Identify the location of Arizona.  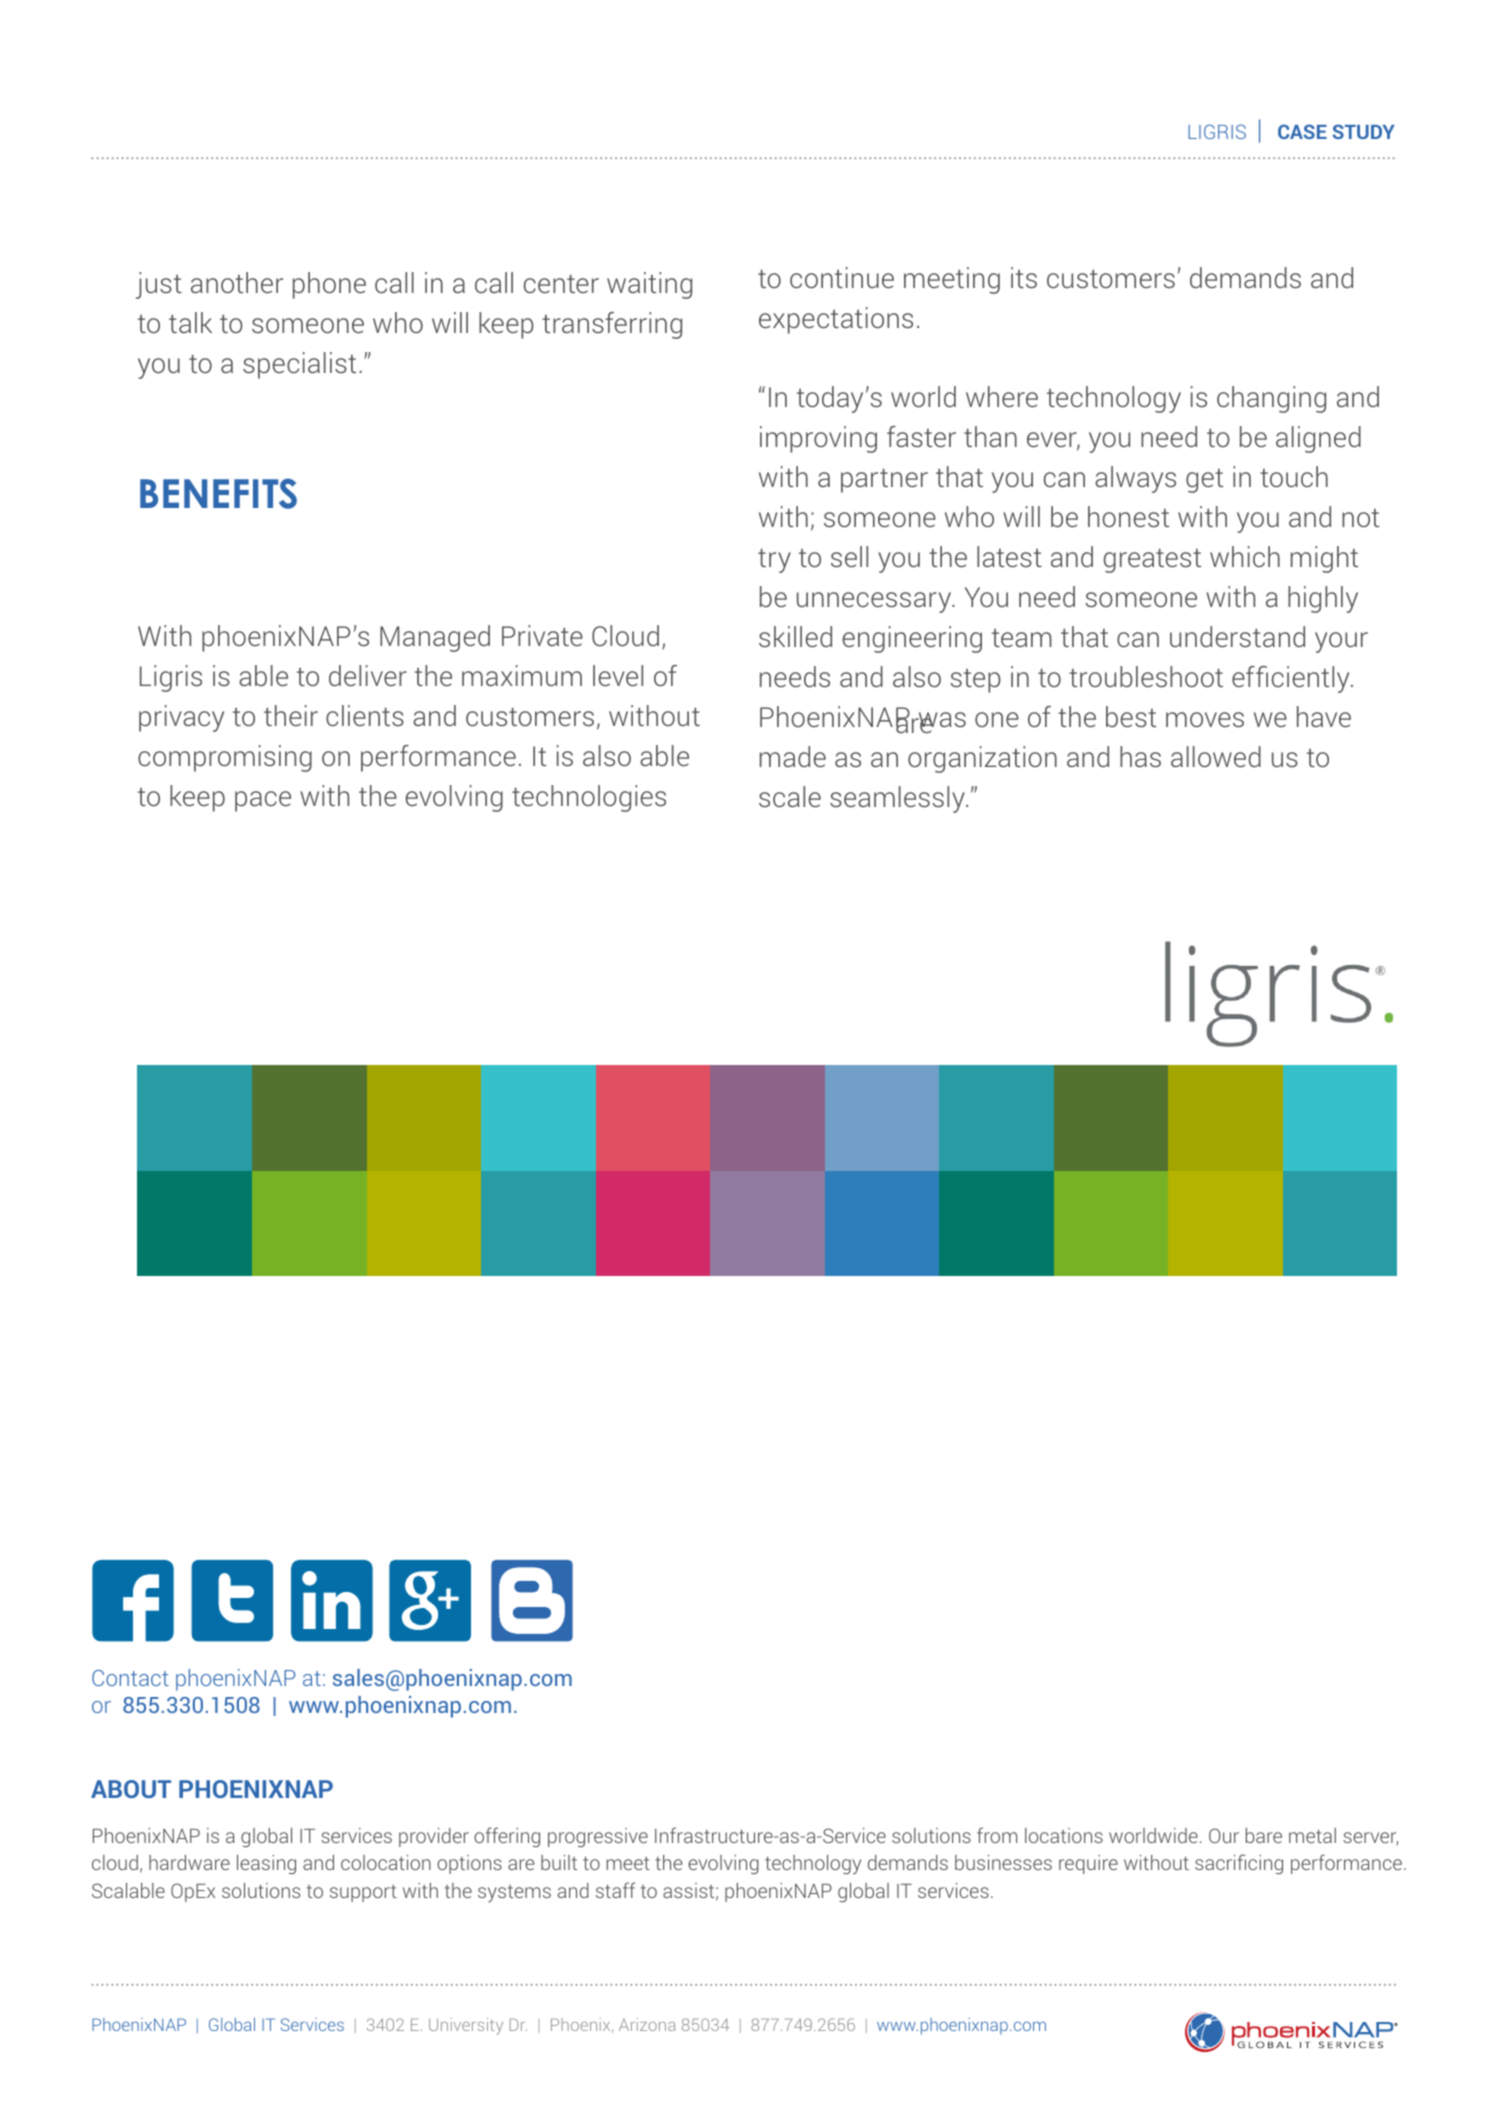
(647, 2024).
